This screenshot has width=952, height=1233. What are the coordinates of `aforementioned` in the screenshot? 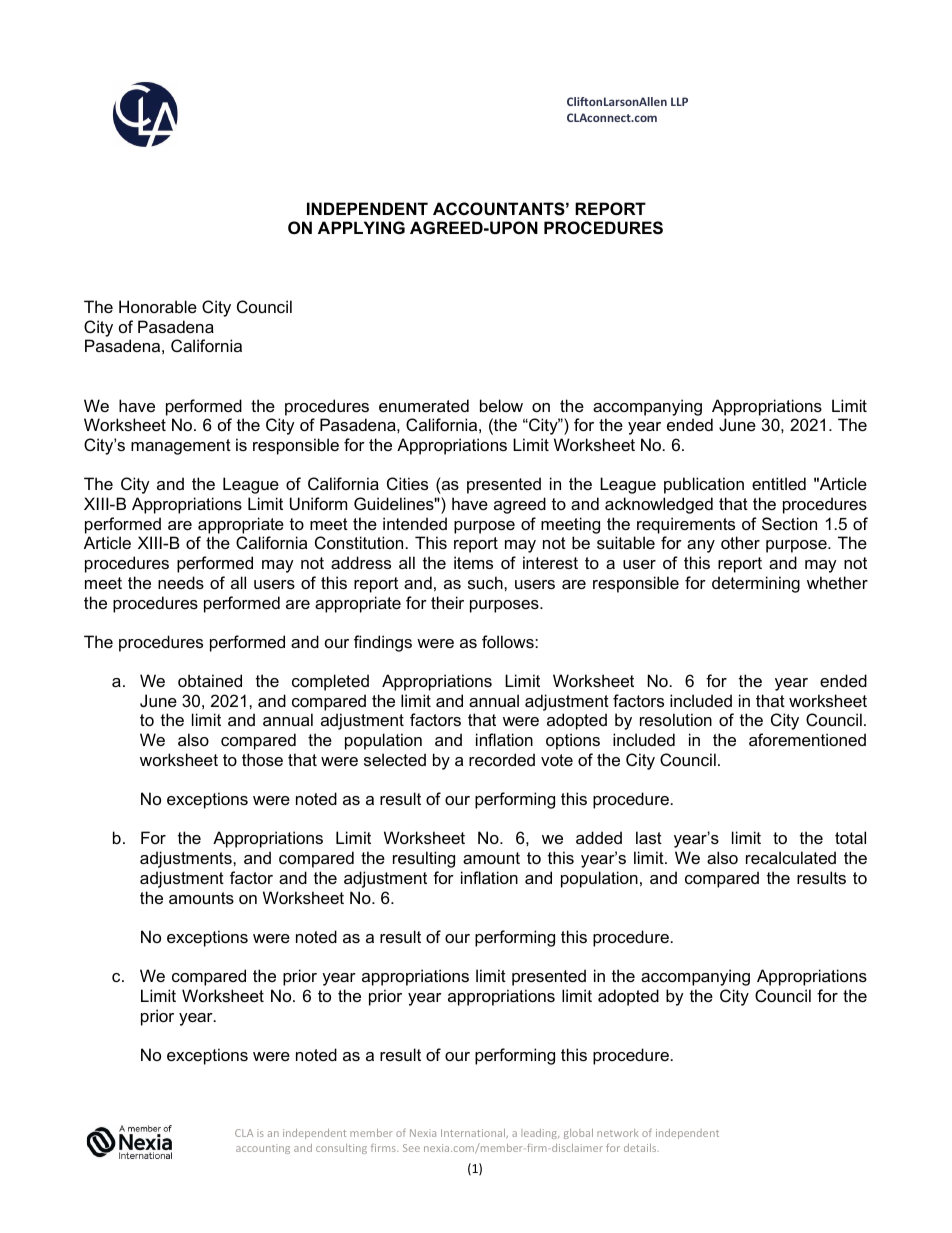 It's located at (807, 739).
